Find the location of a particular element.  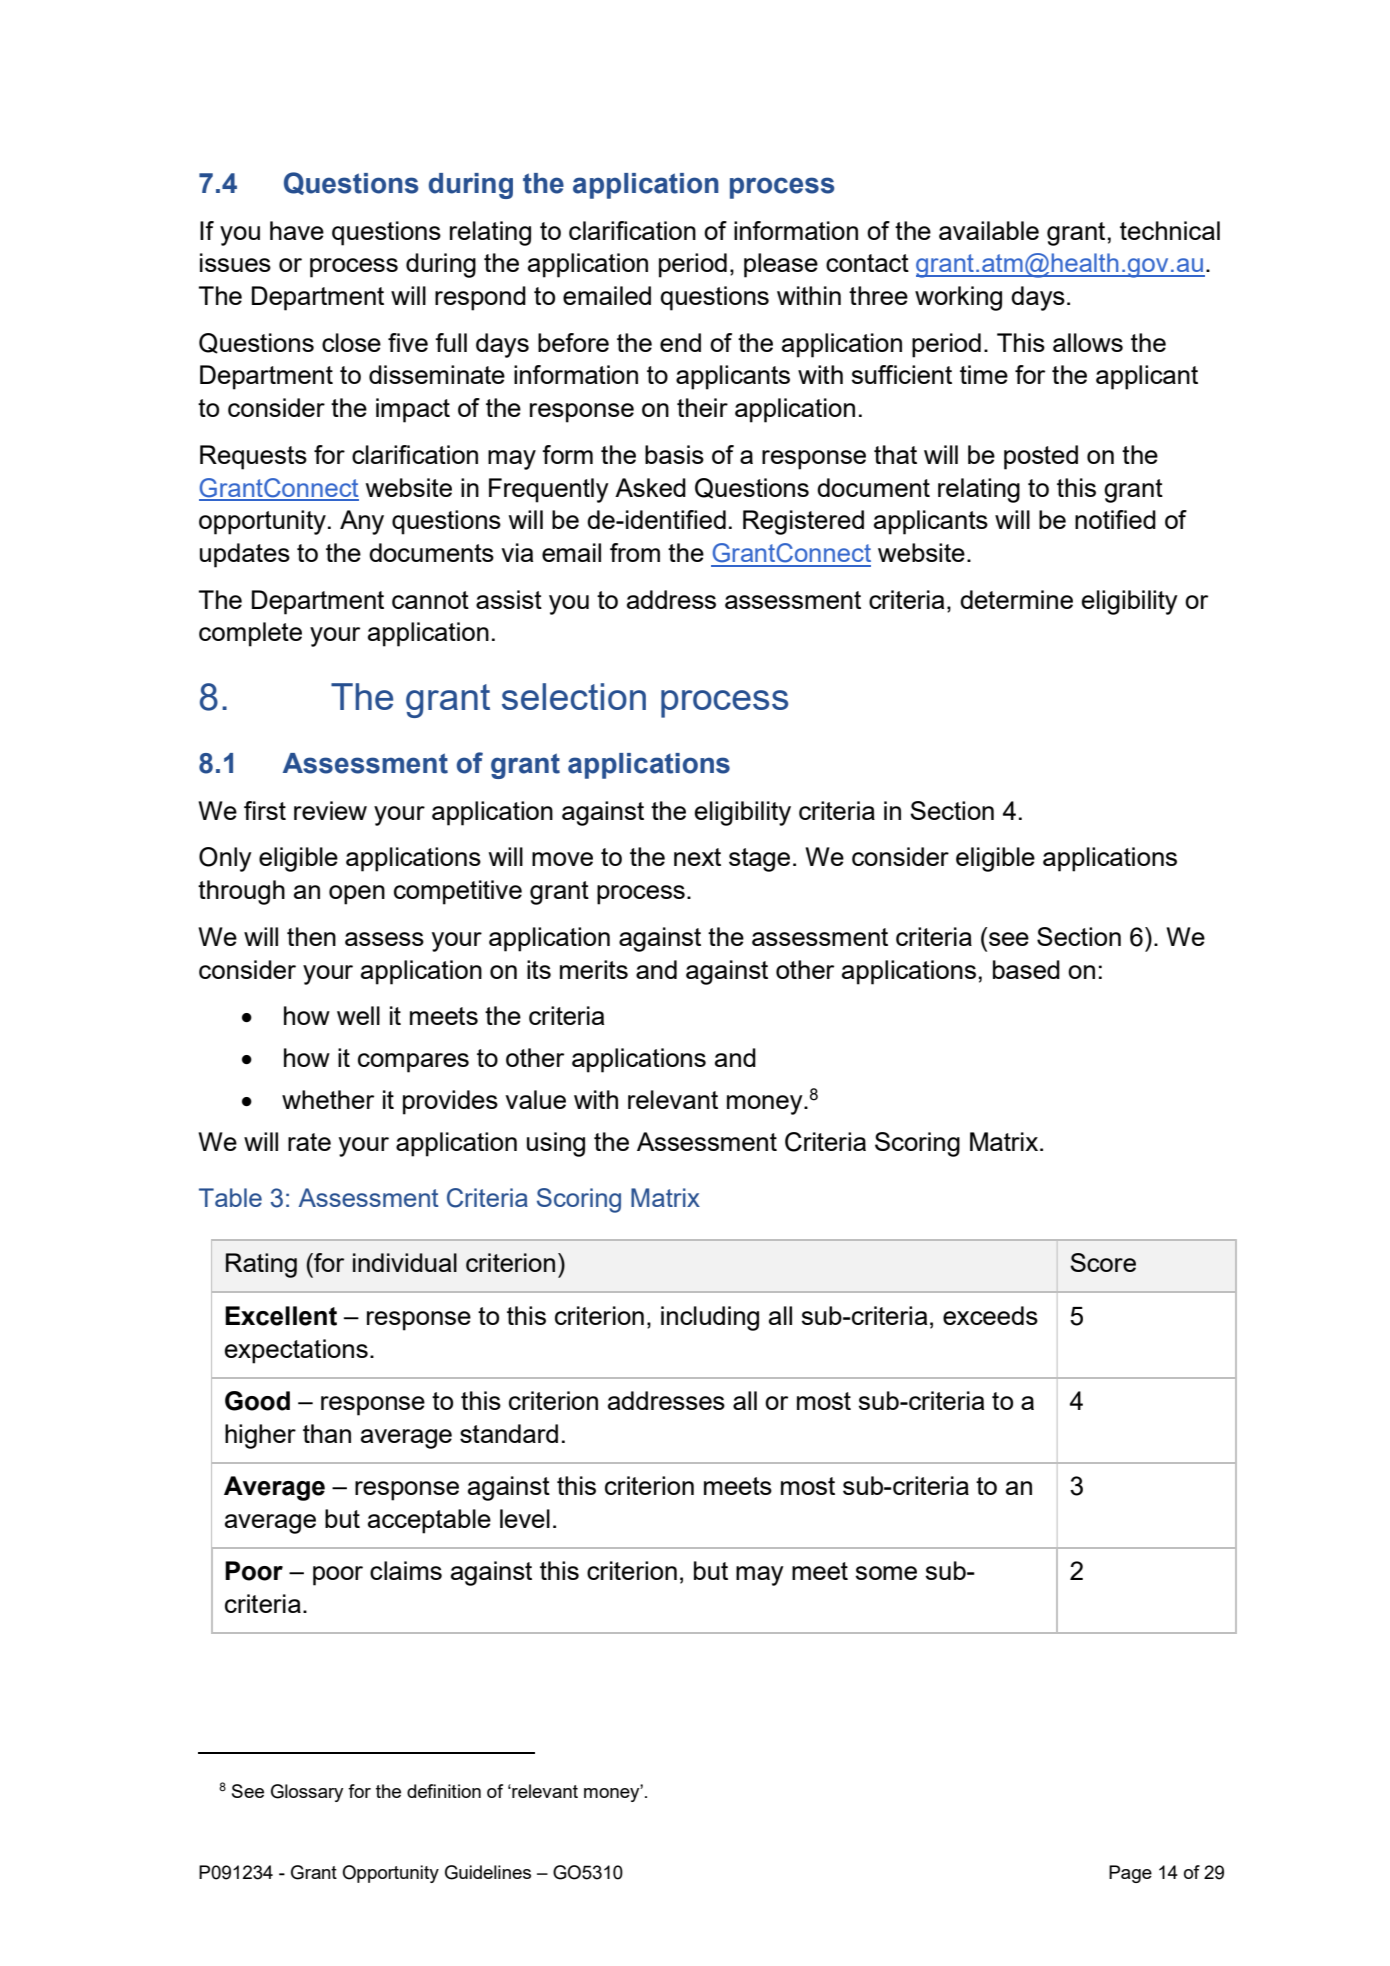

have is located at coordinates (297, 230).
